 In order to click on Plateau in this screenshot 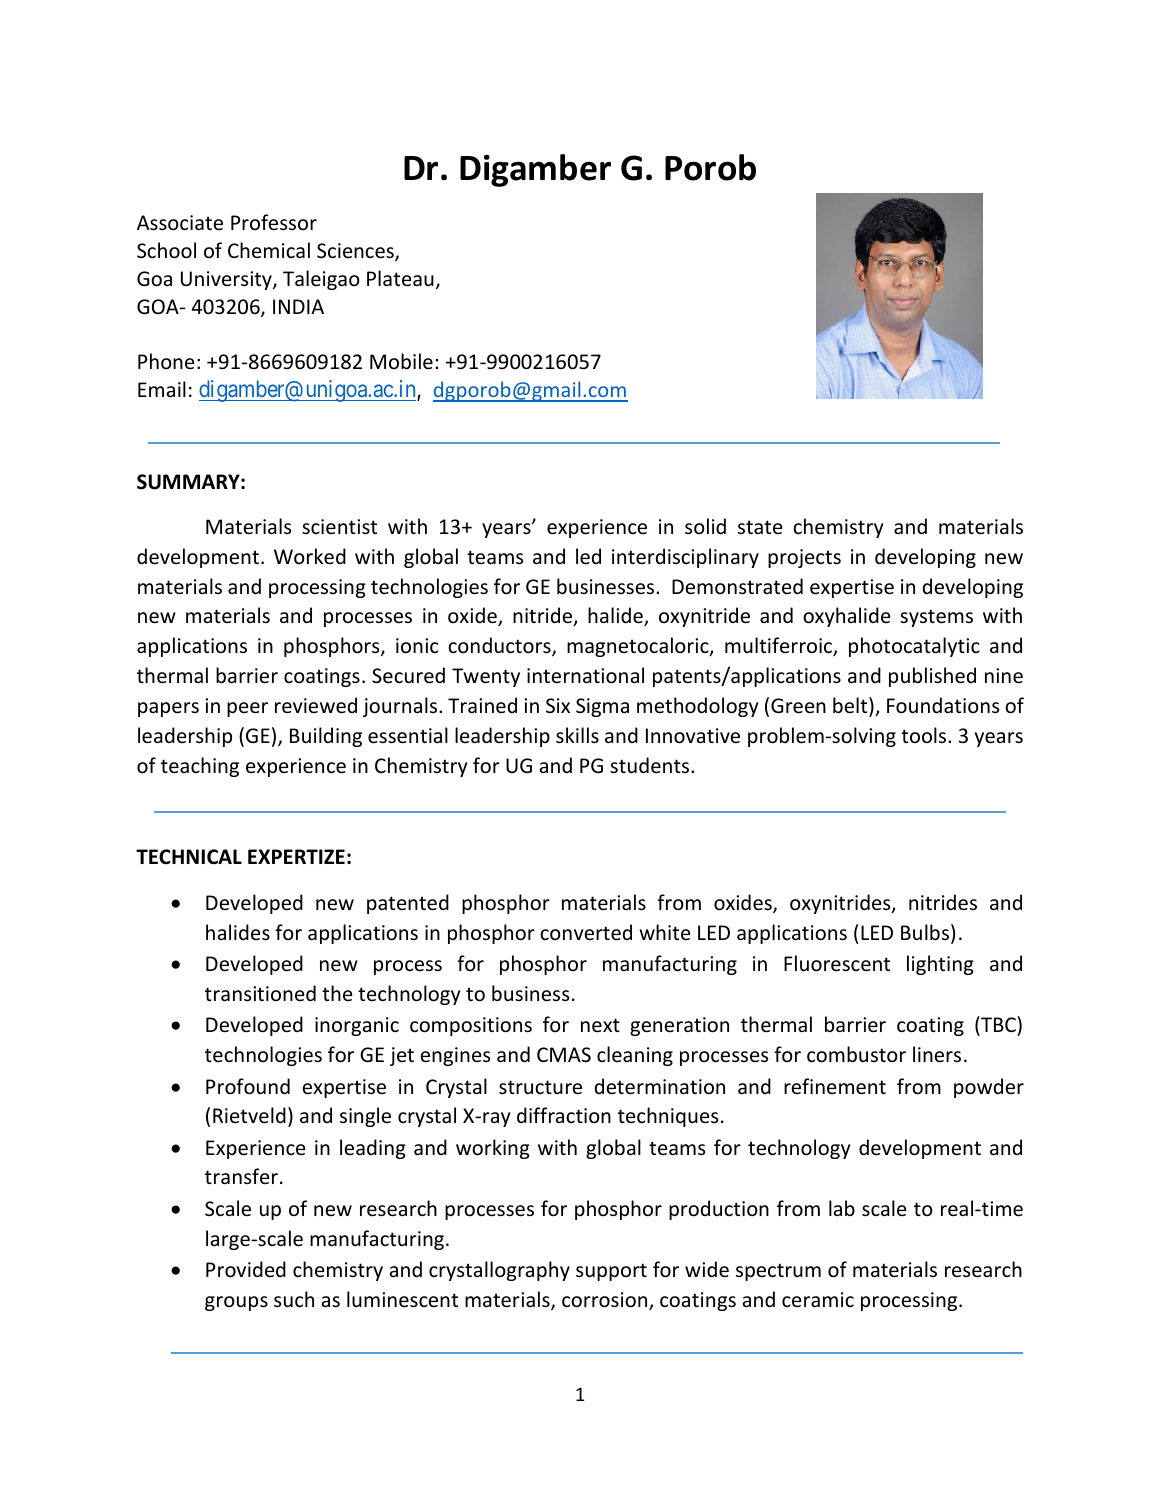, I will do `click(400, 278)`.
